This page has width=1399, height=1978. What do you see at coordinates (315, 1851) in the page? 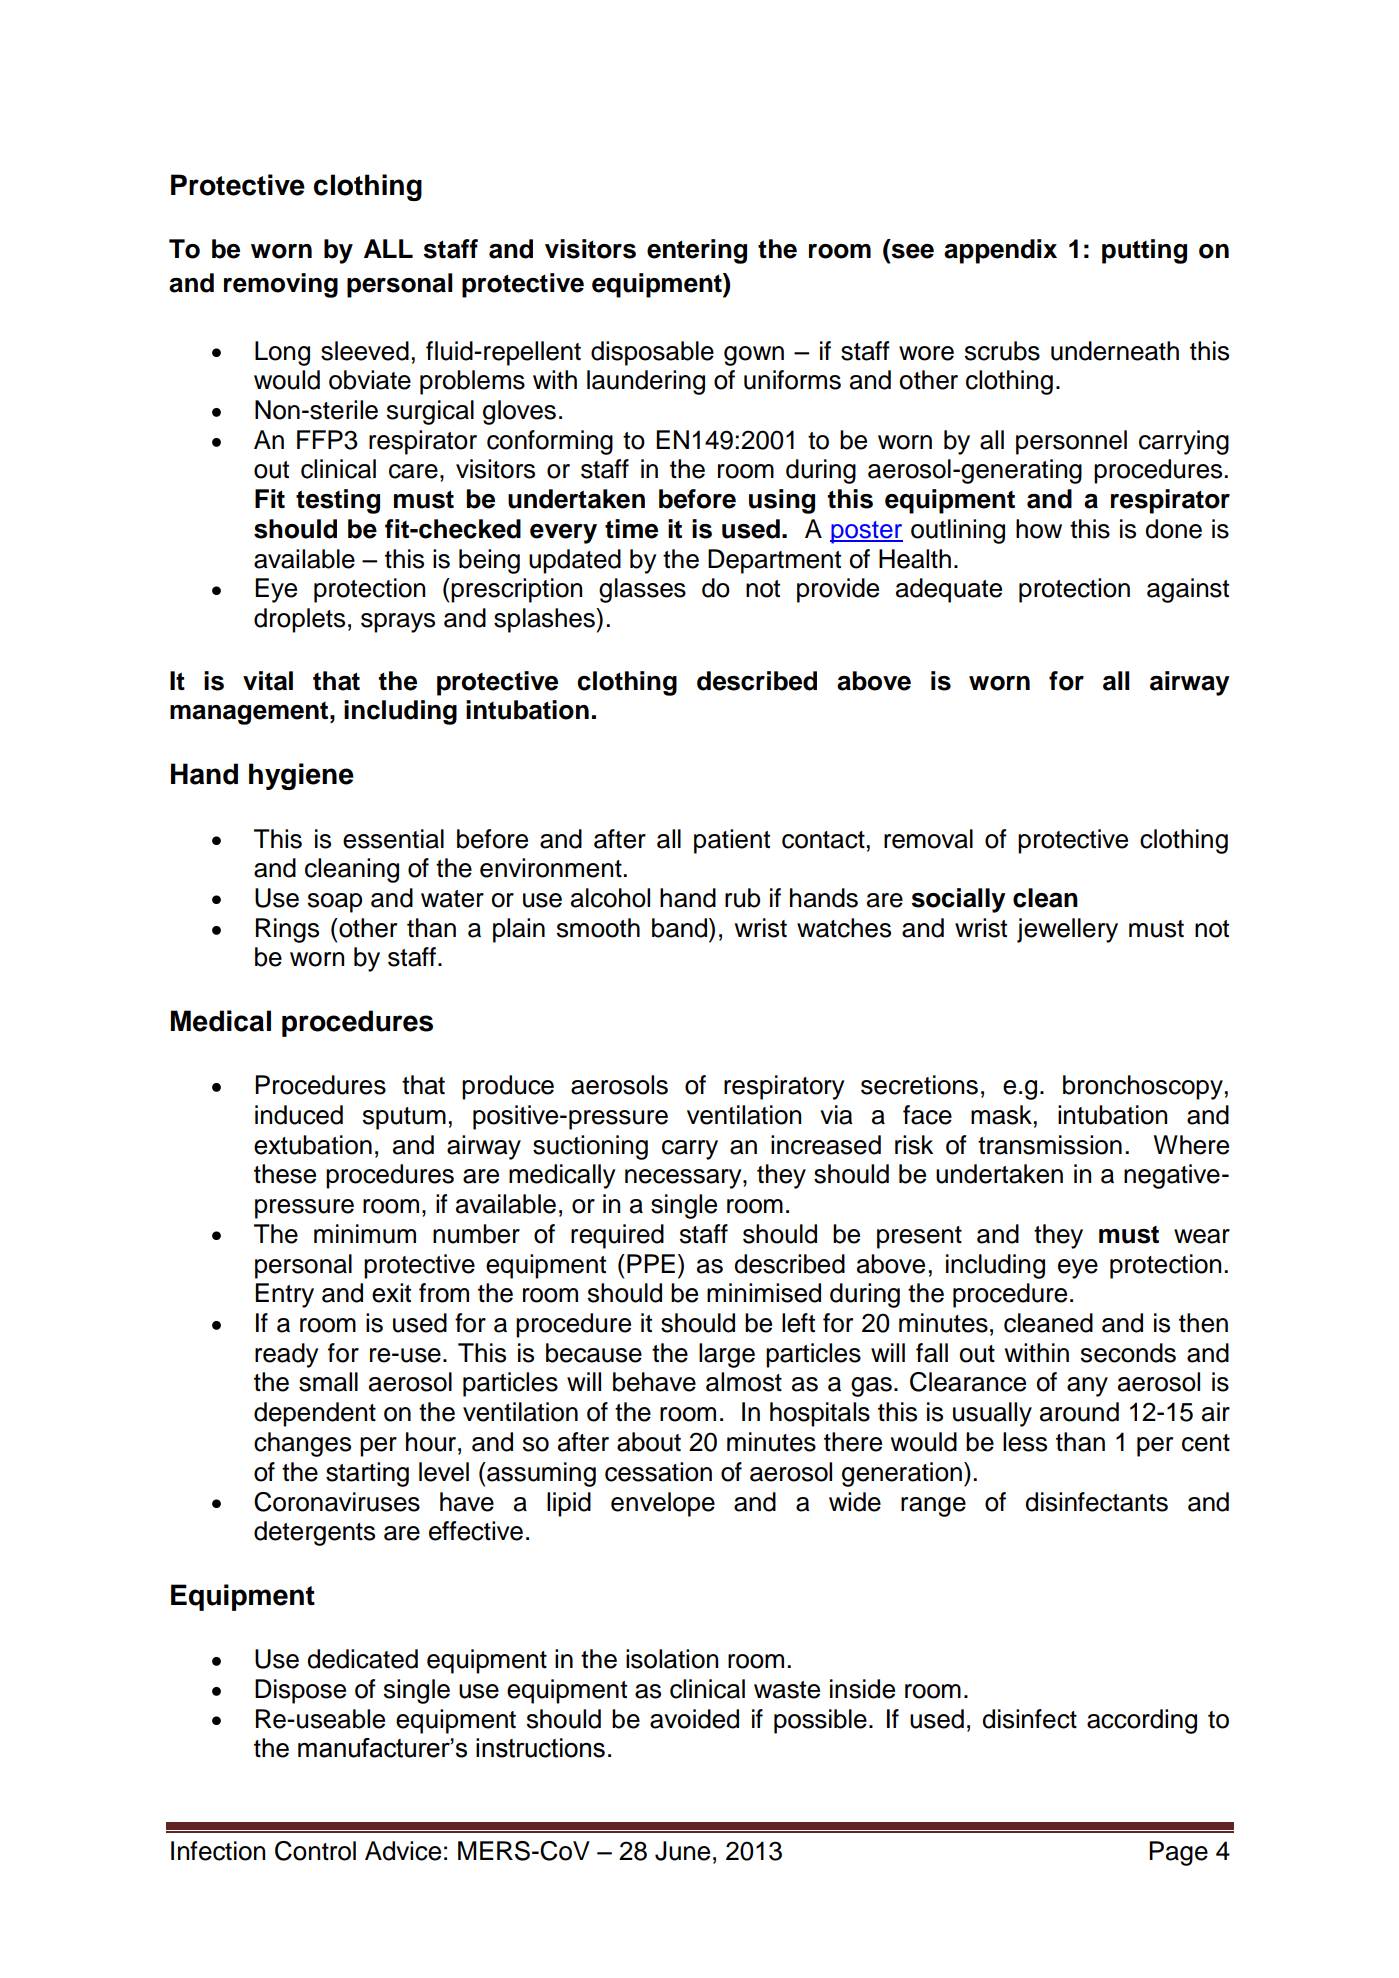
I see `Control` at bounding box center [315, 1851].
